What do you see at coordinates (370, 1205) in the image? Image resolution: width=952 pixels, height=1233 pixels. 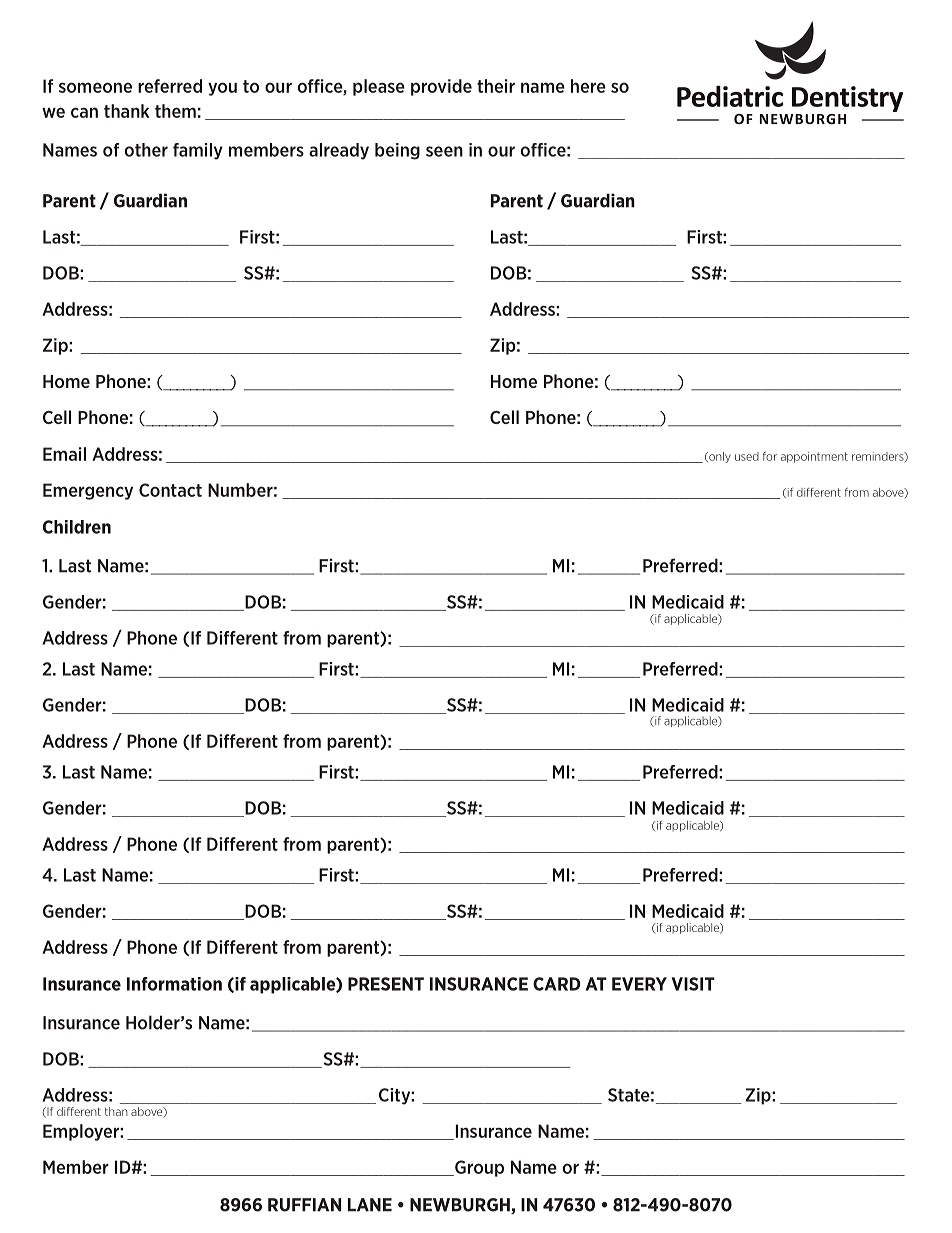 I see `LANE` at bounding box center [370, 1205].
